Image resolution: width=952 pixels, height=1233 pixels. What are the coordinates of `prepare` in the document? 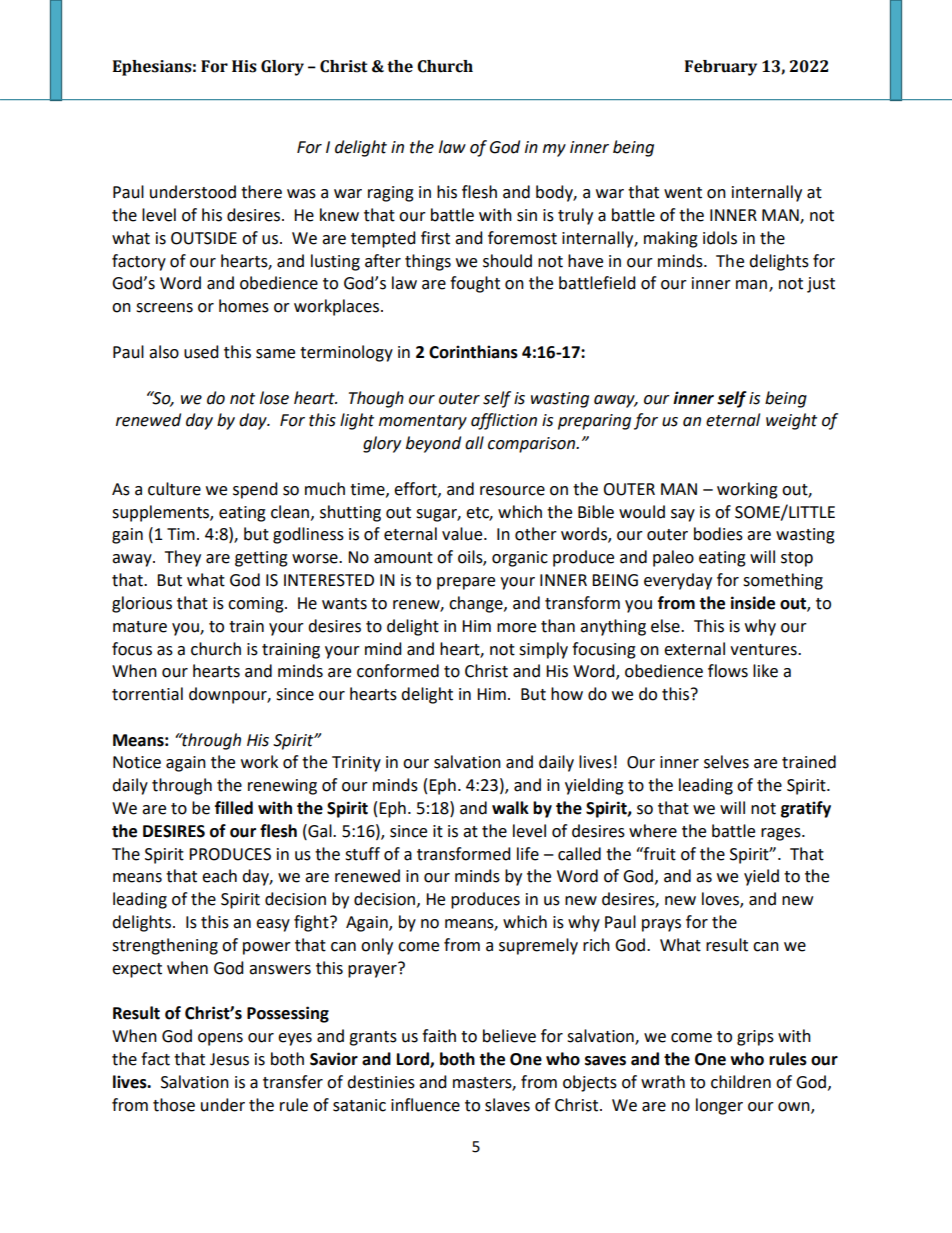 It's located at (466, 583).
